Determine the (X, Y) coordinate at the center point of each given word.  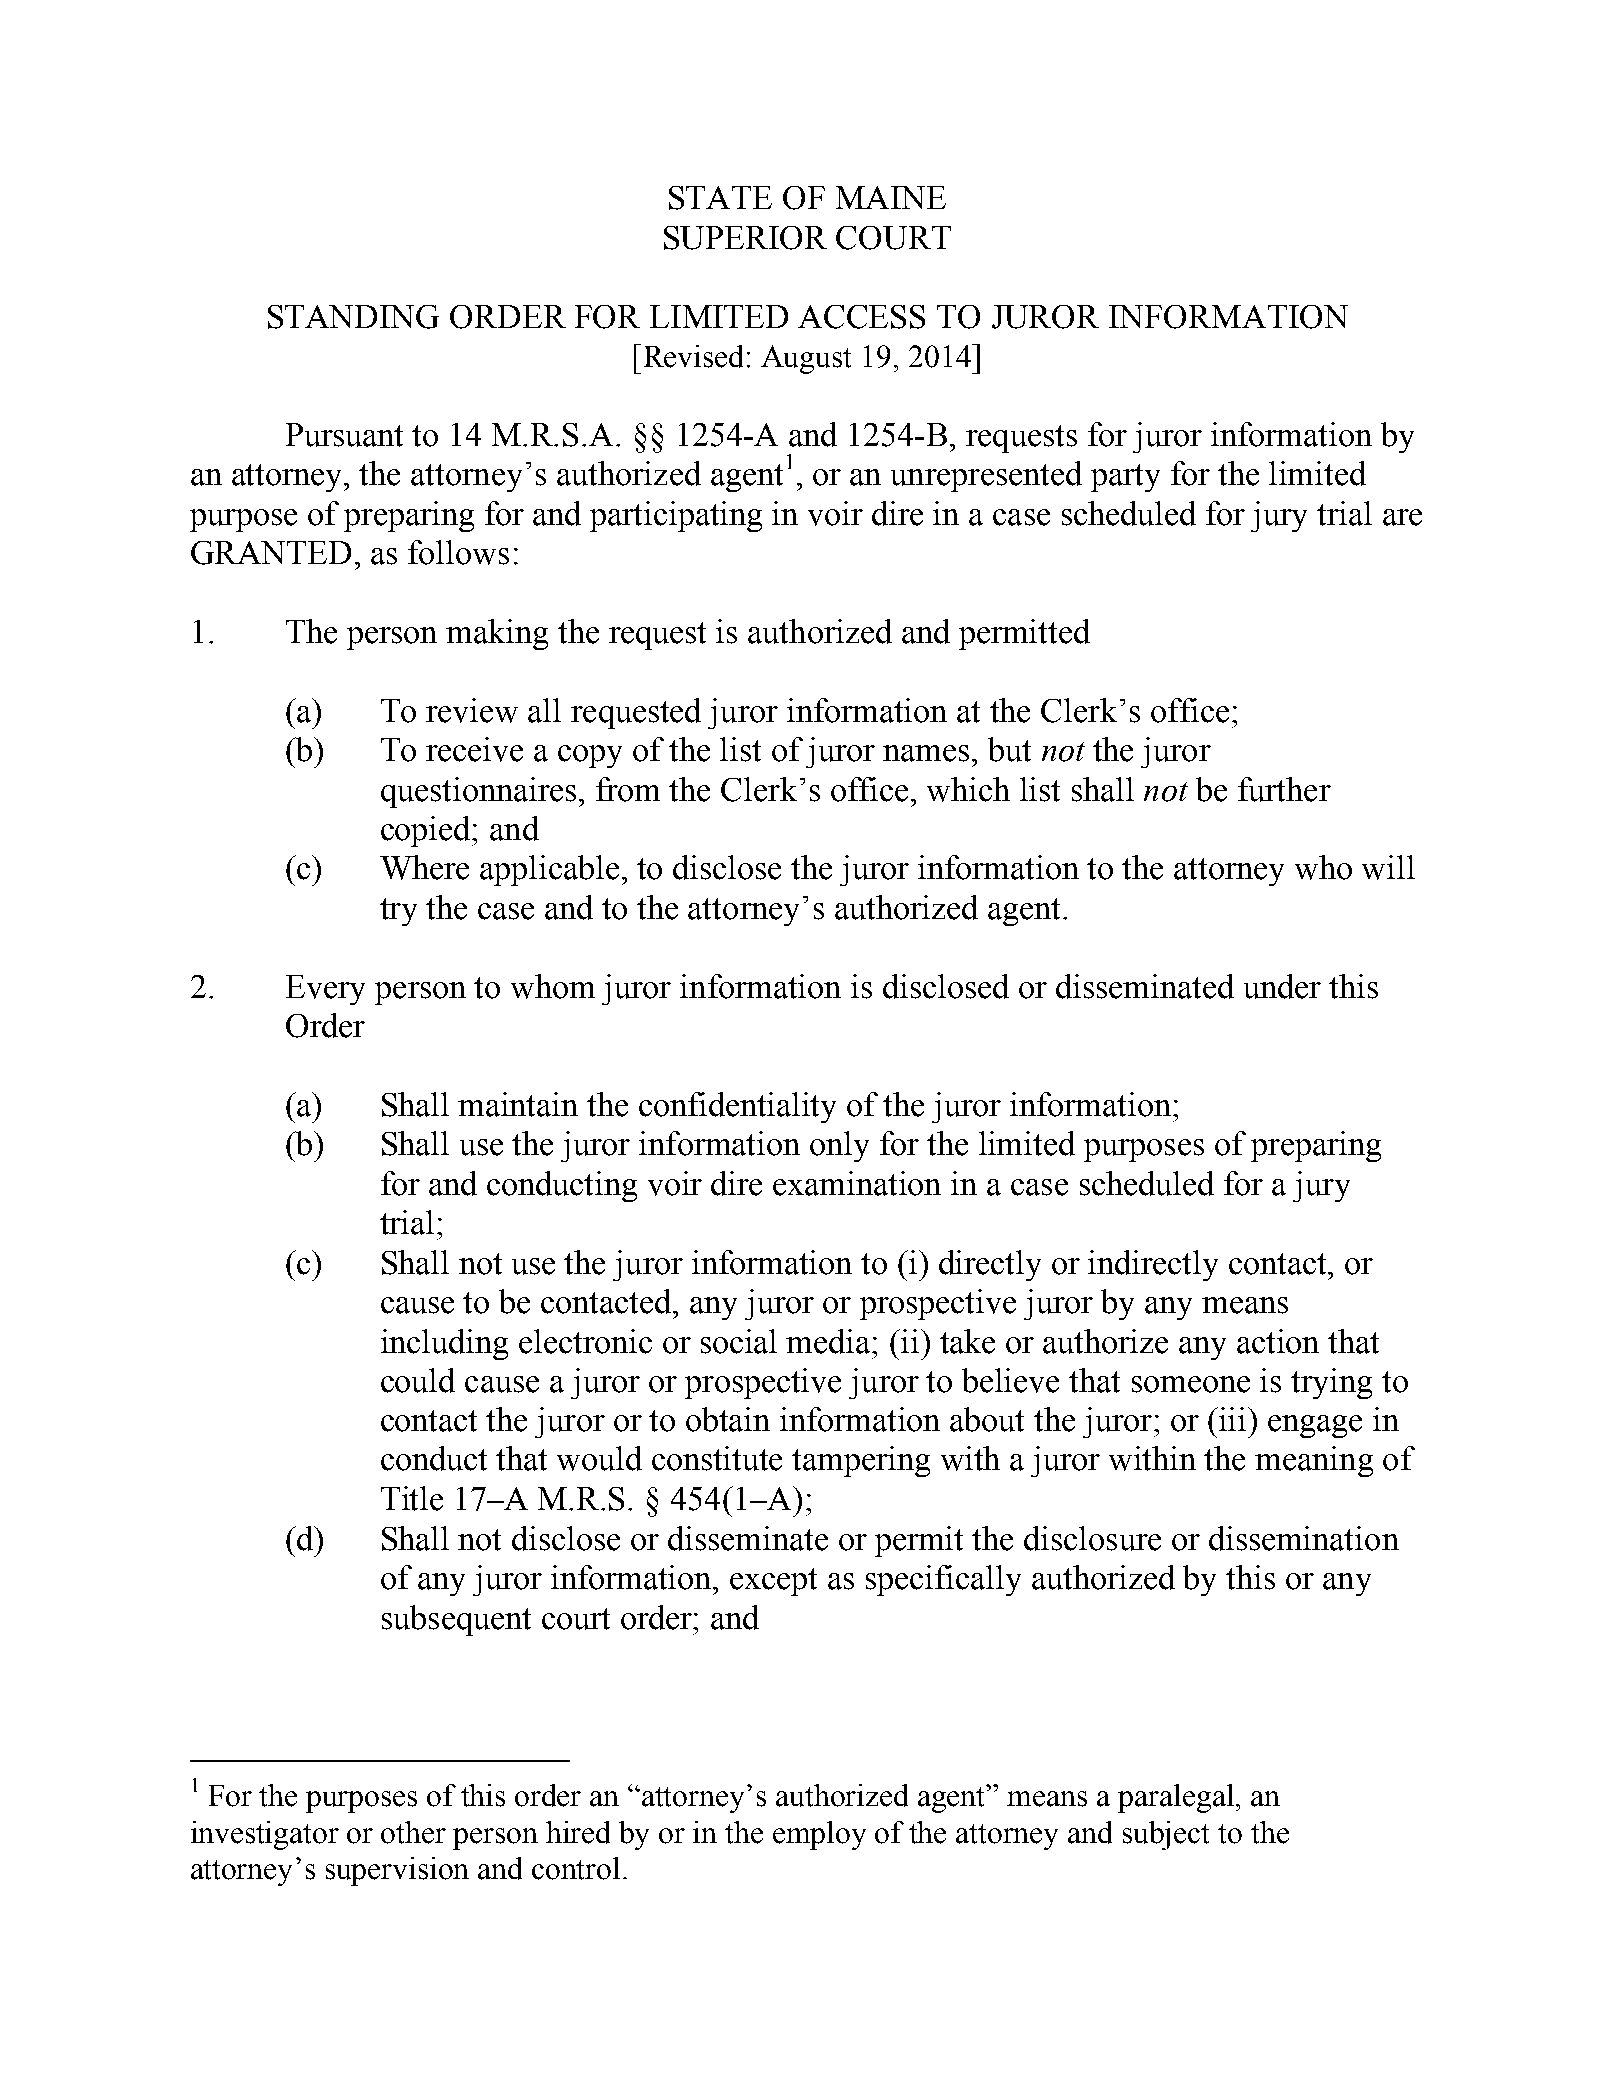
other (413, 1832)
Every (325, 990)
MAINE (891, 197)
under (1282, 986)
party (1125, 478)
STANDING (353, 317)
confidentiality (737, 1107)
